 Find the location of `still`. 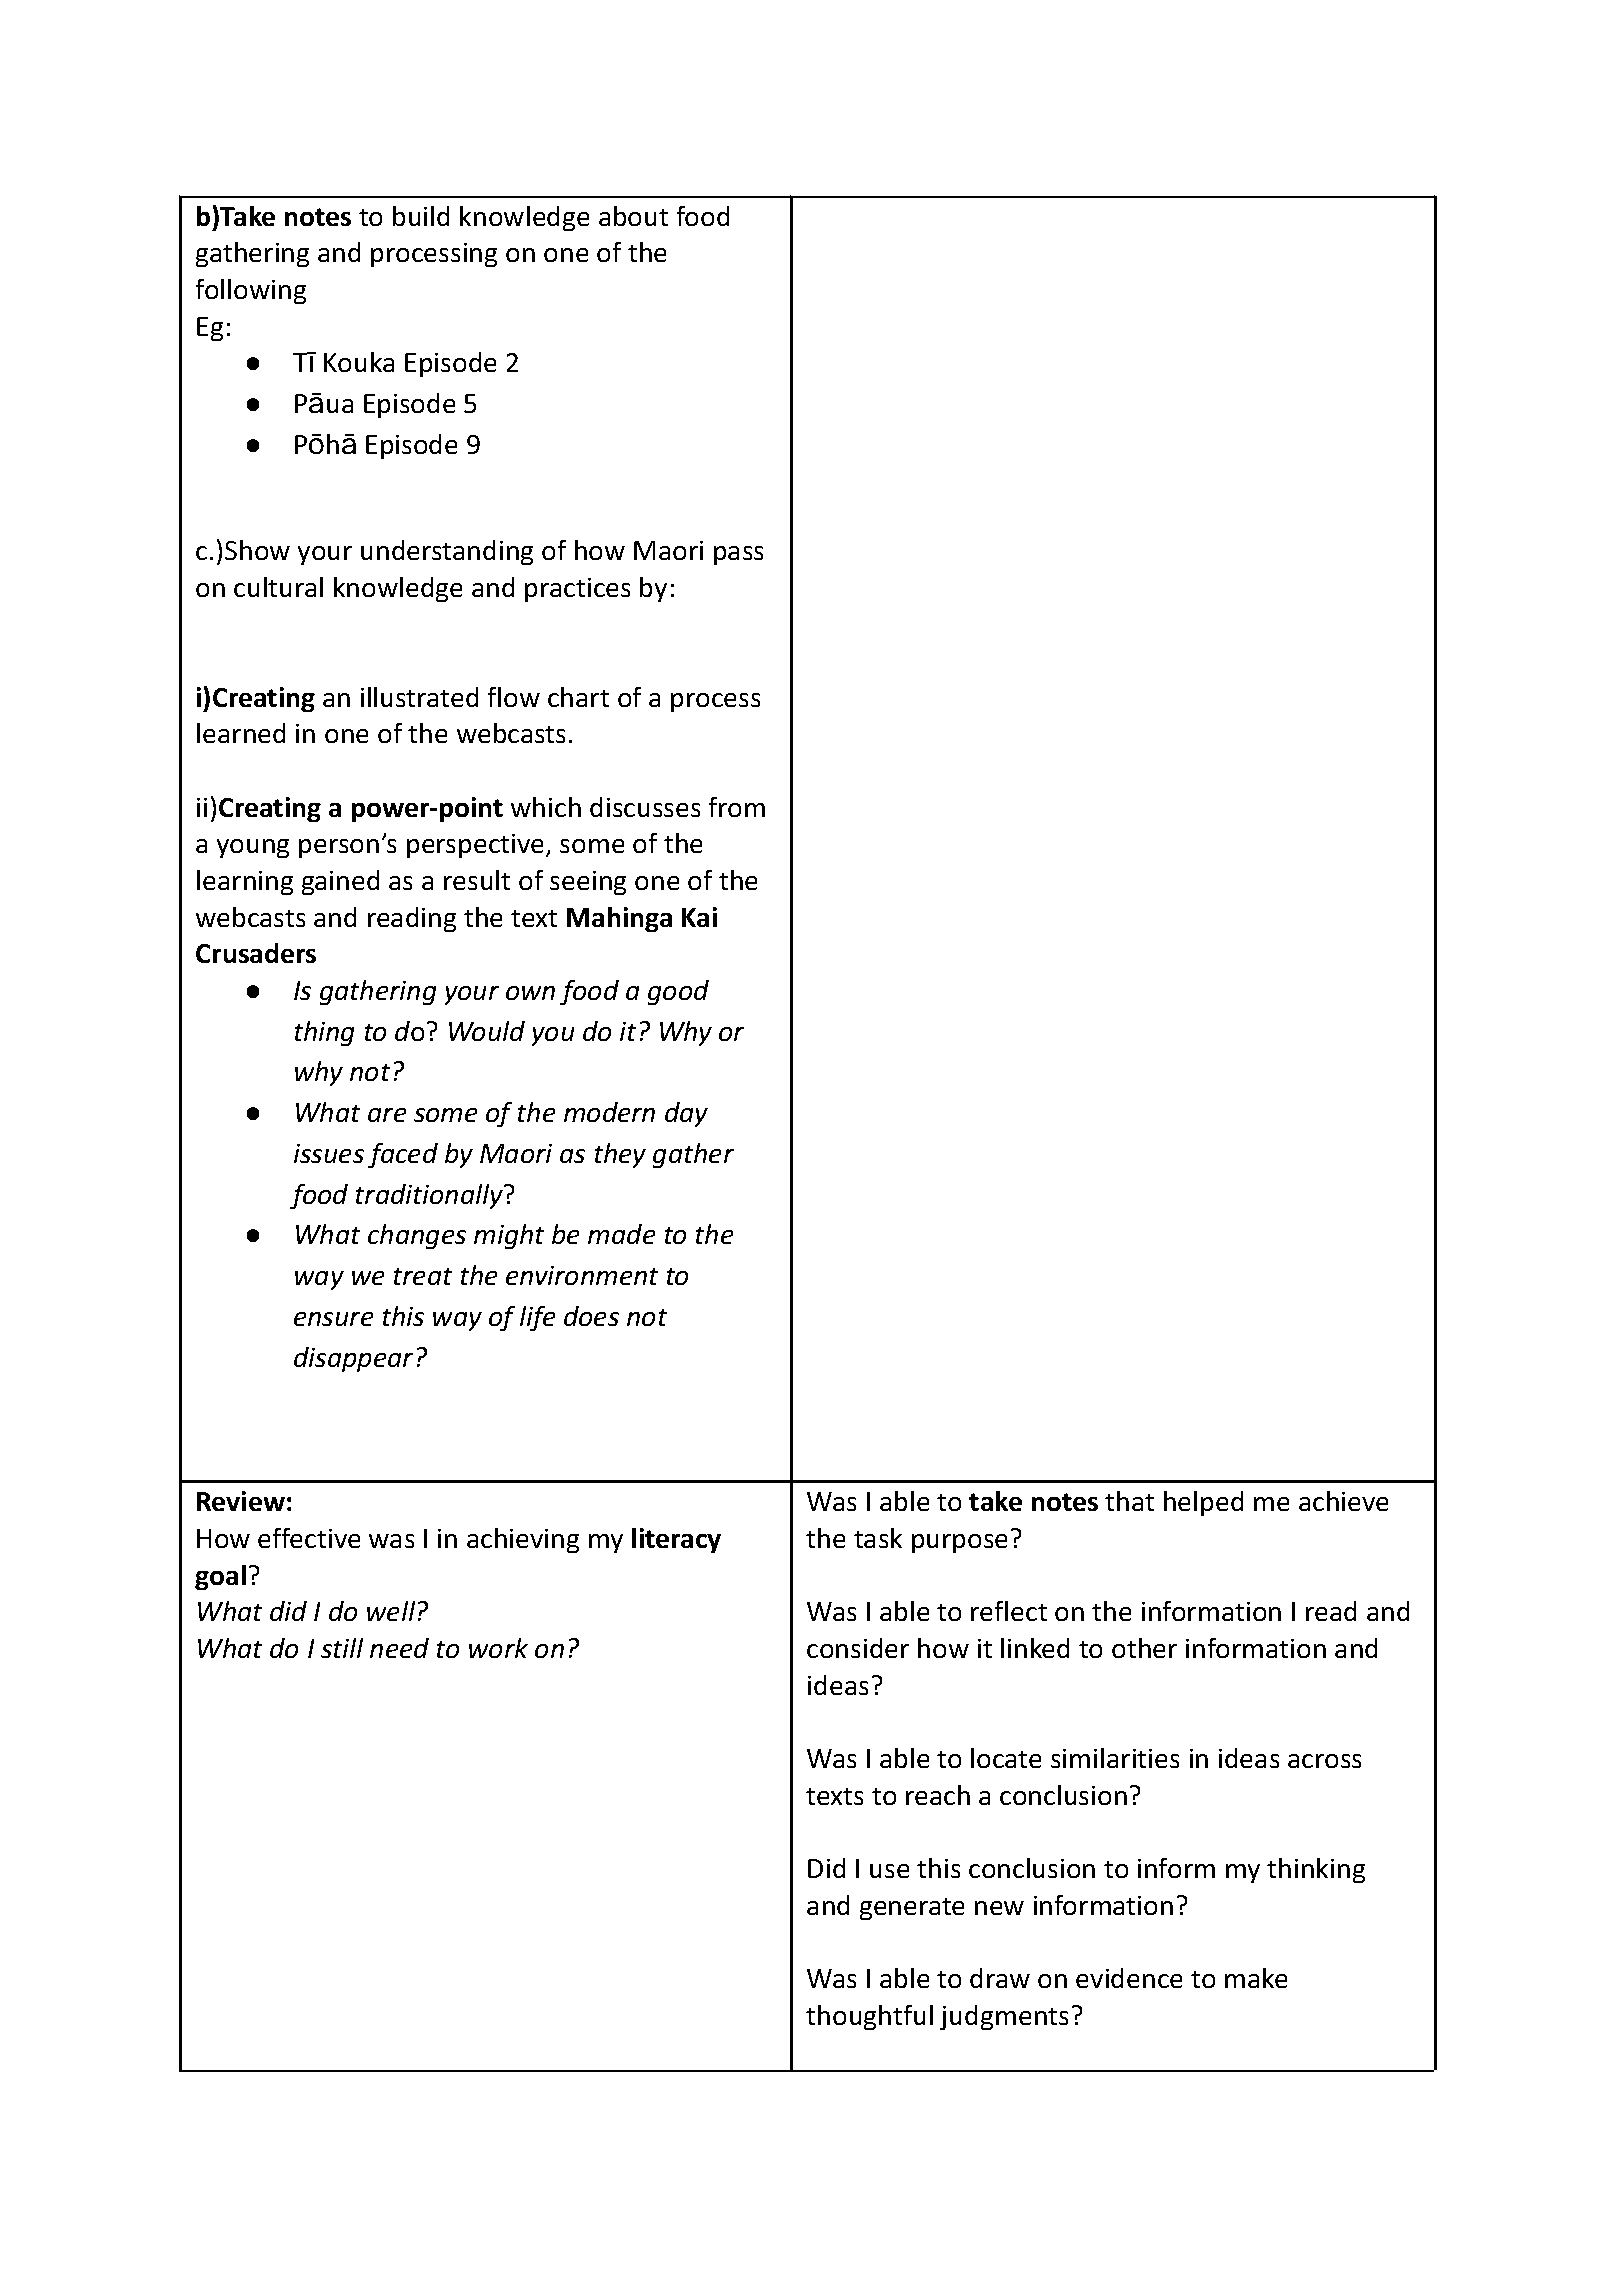

still is located at coordinates (342, 1648).
